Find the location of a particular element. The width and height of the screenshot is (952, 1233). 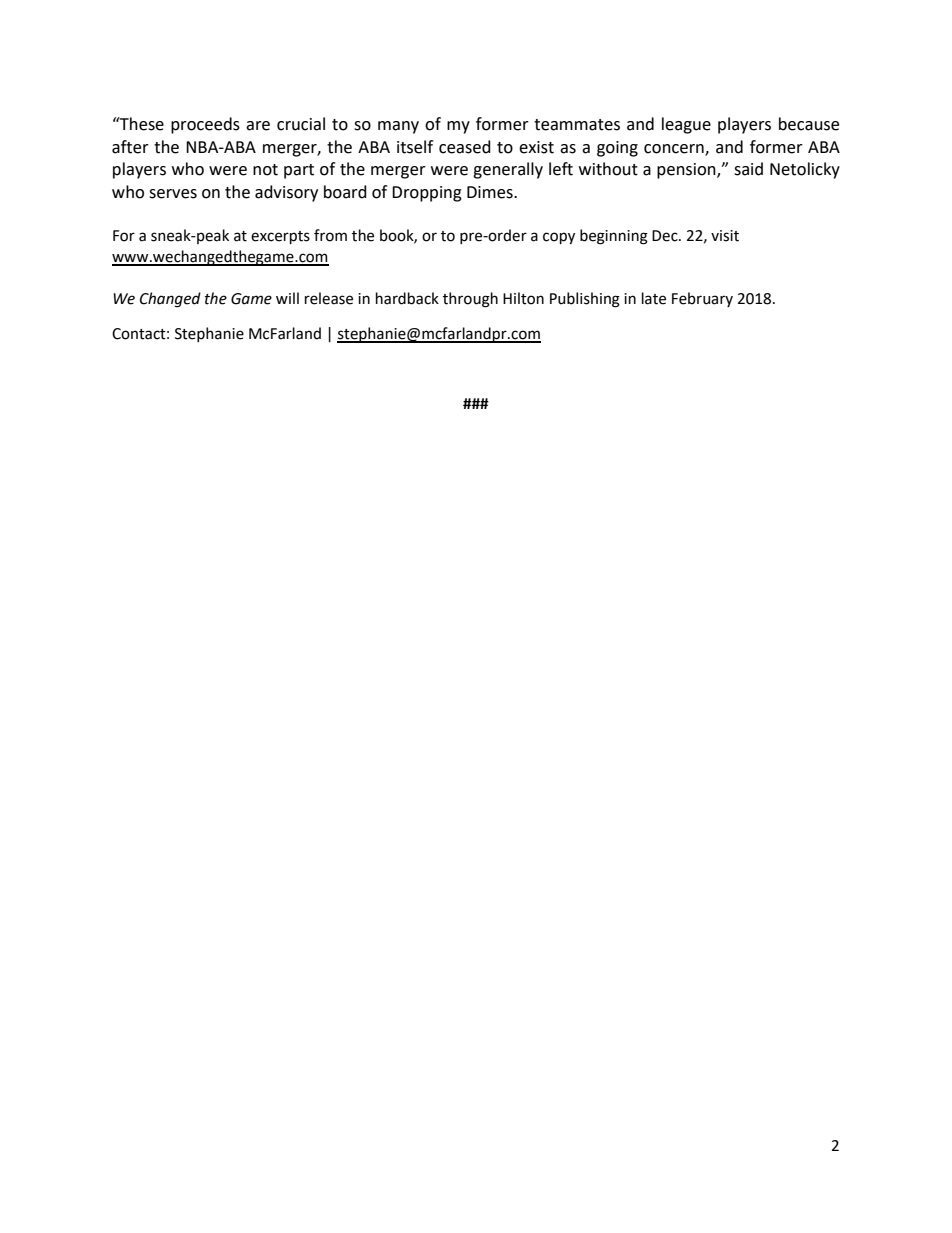

through is located at coordinates (470, 300).
